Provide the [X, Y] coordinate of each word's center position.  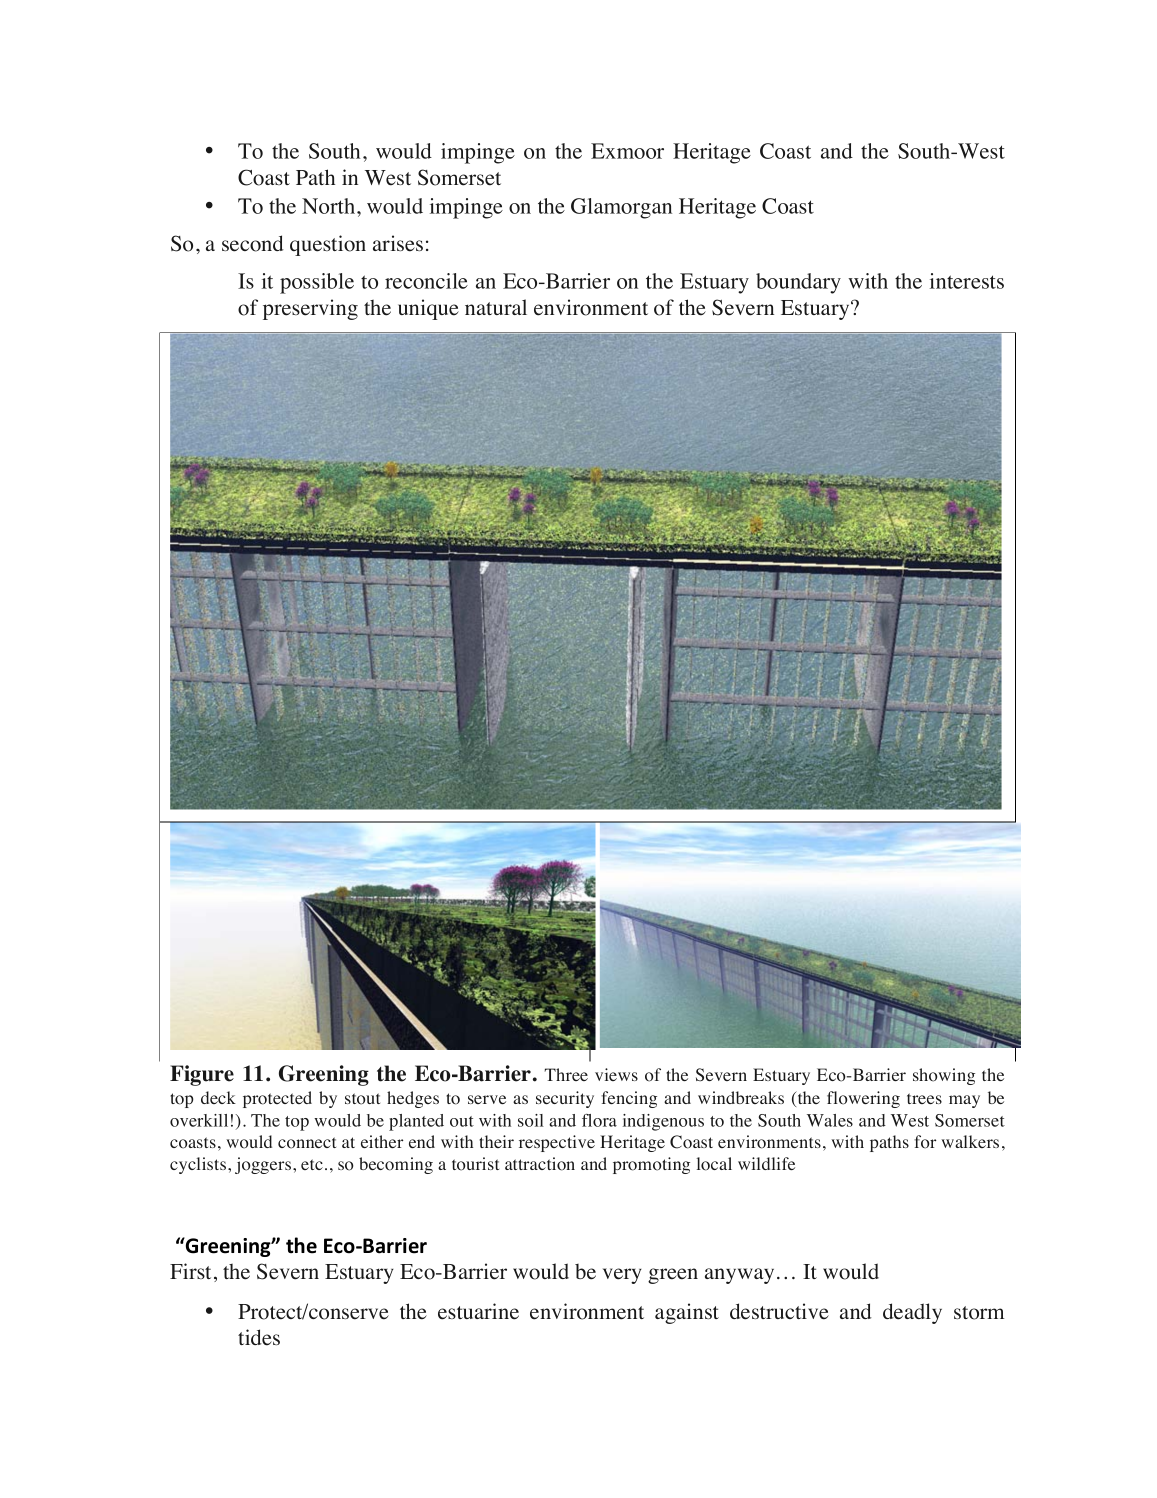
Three [566, 1074]
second [253, 243]
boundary [798, 283]
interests [967, 281]
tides [259, 1337]
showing [944, 1076]
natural [496, 307]
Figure [202, 1075]
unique [428, 309]
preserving [310, 309]
